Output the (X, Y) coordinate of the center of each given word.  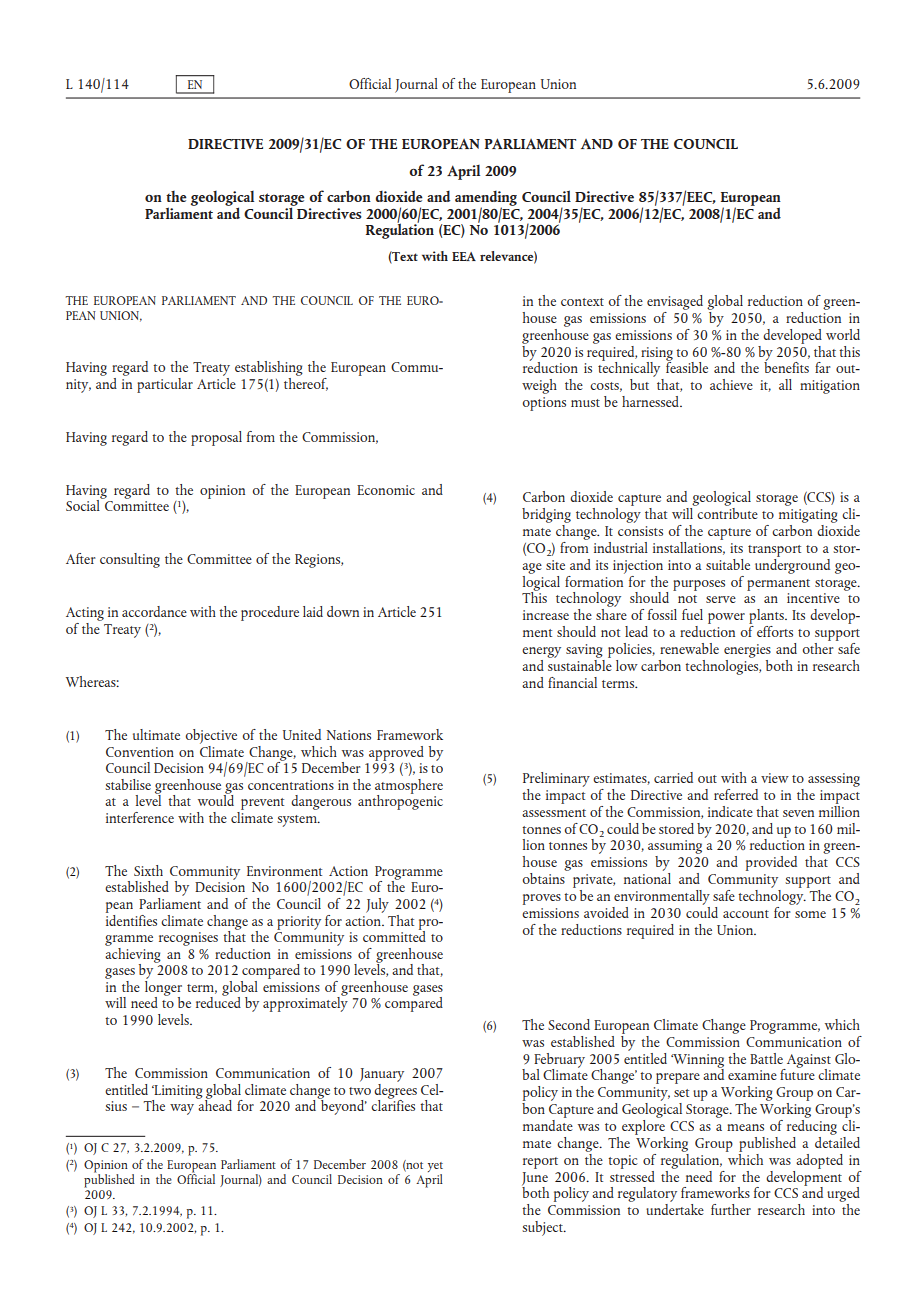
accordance (154, 611)
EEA (464, 256)
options (544, 404)
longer (163, 988)
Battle (766, 1058)
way (182, 1109)
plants (767, 618)
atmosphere (409, 787)
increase (546, 615)
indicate (730, 811)
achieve (731, 384)
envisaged (675, 302)
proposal (216, 438)
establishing (269, 368)
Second (569, 1024)
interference (140, 817)
